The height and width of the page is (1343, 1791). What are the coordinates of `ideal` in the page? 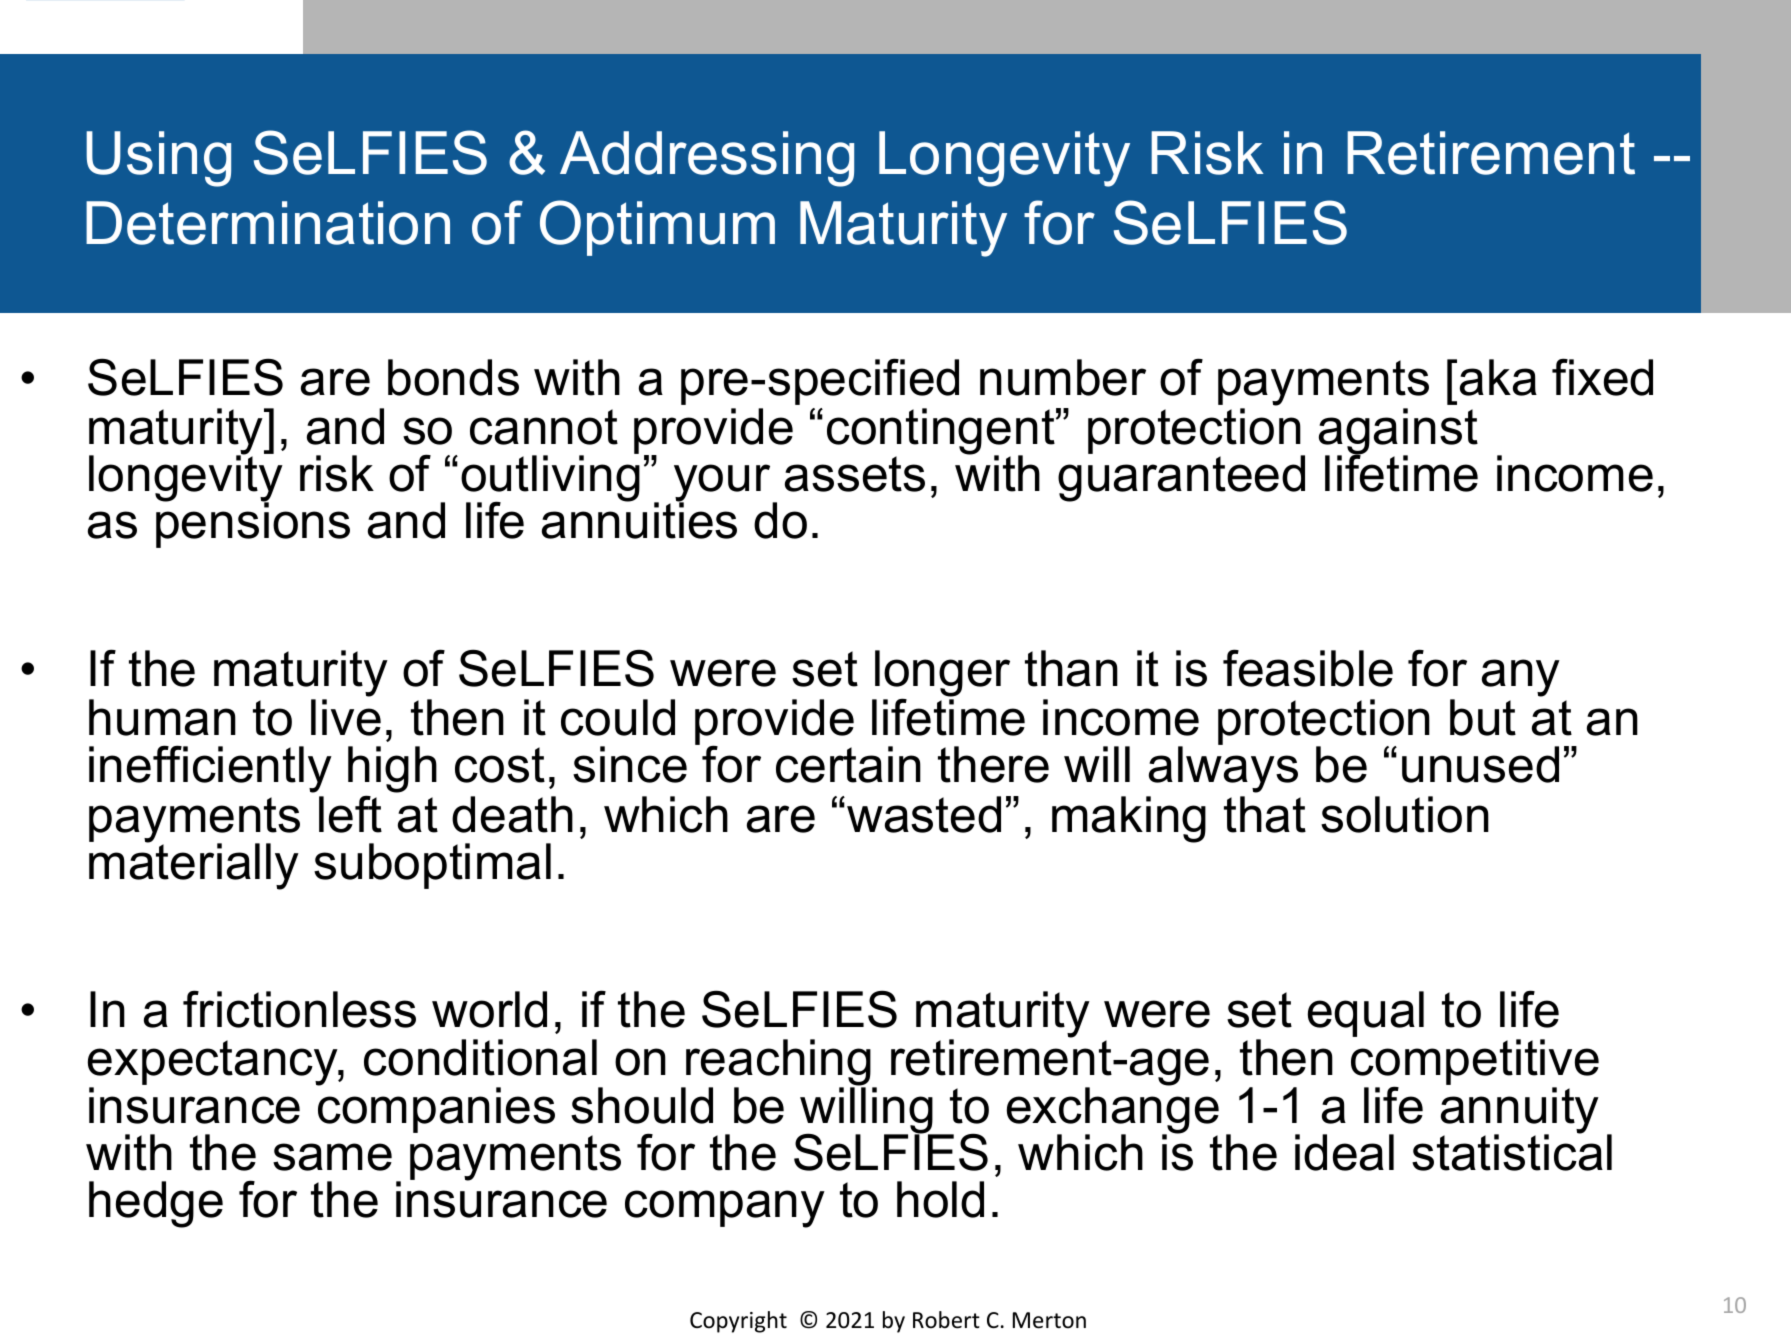 It's located at (1344, 1152).
